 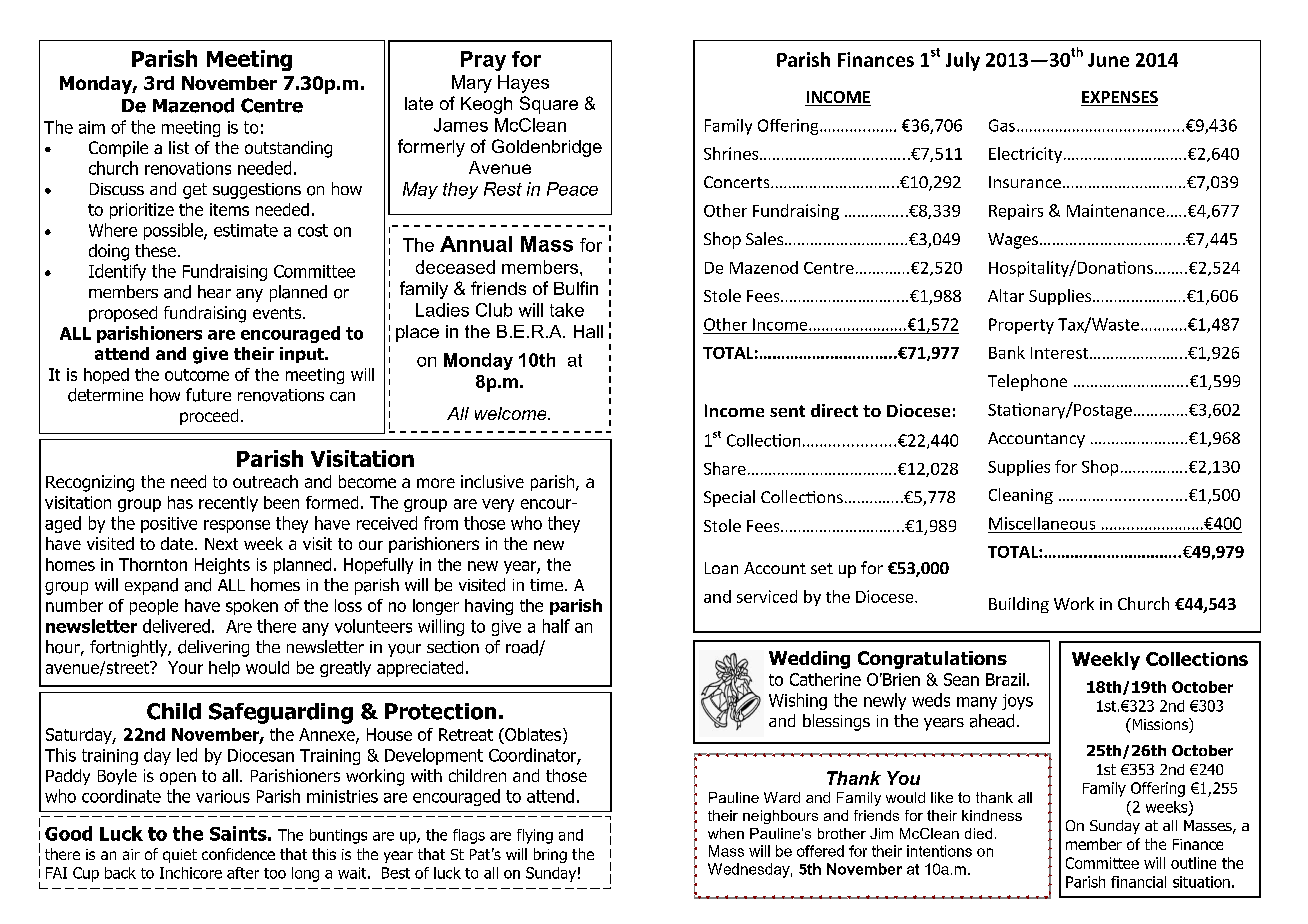 What do you see at coordinates (549, 105) in the screenshot?
I see `Square` at bounding box center [549, 105].
